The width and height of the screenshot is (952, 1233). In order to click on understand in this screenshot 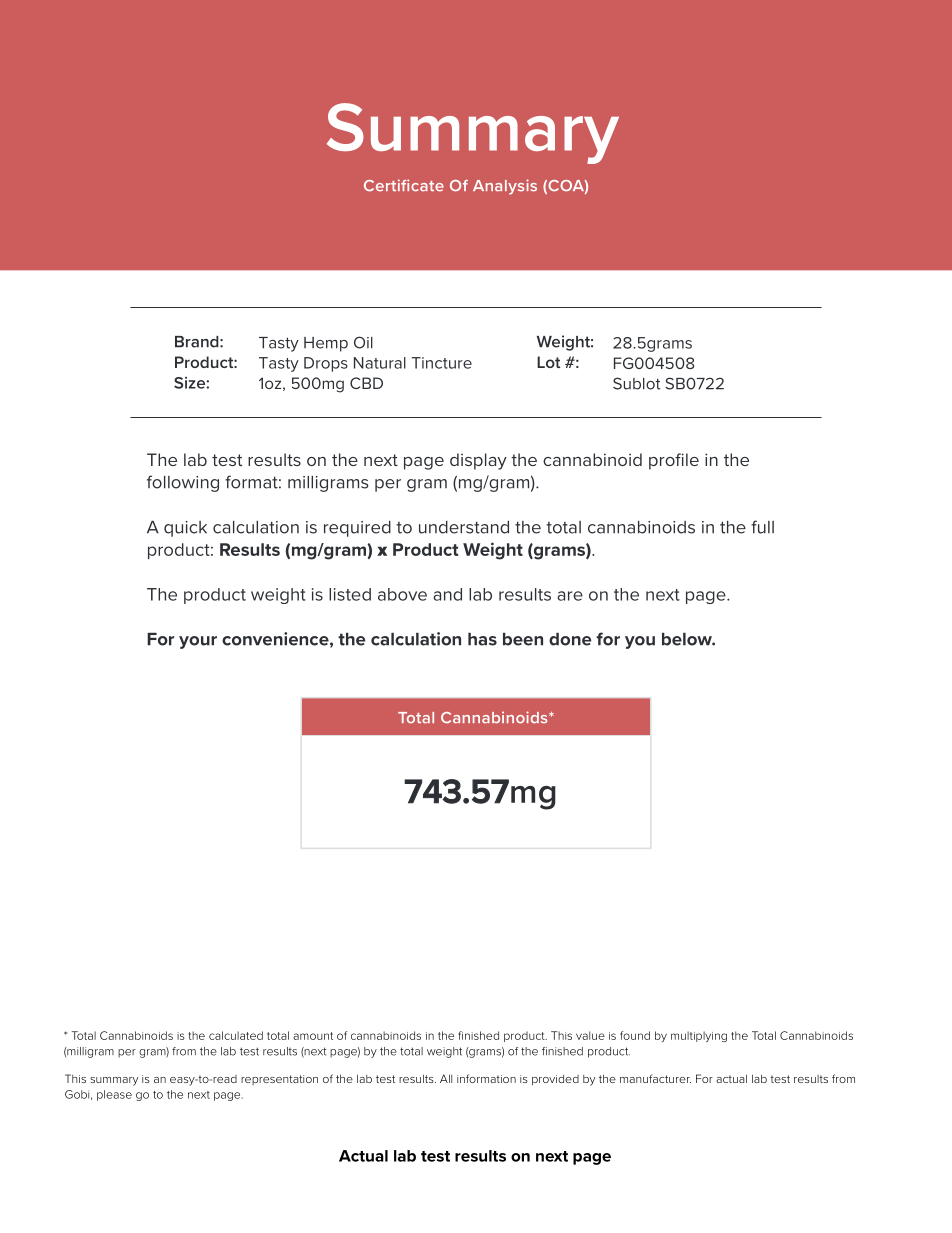, I will do `click(464, 527)`.
